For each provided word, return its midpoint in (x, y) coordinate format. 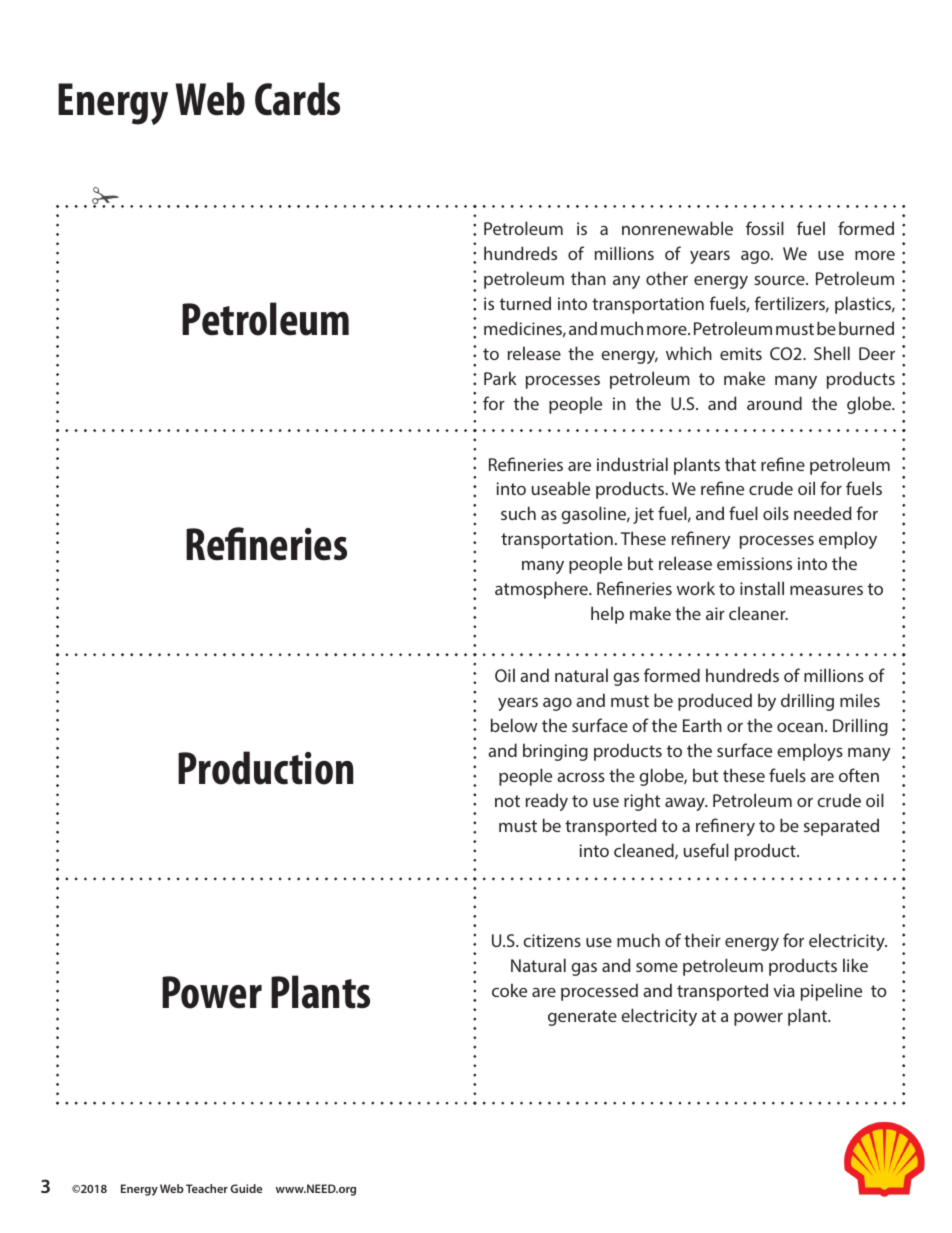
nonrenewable (677, 228)
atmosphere (542, 590)
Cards (297, 99)
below (514, 725)
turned (525, 303)
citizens (552, 940)
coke (509, 990)
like (855, 965)
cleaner (758, 613)
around (774, 403)
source (780, 280)
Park (500, 378)
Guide (246, 1188)
